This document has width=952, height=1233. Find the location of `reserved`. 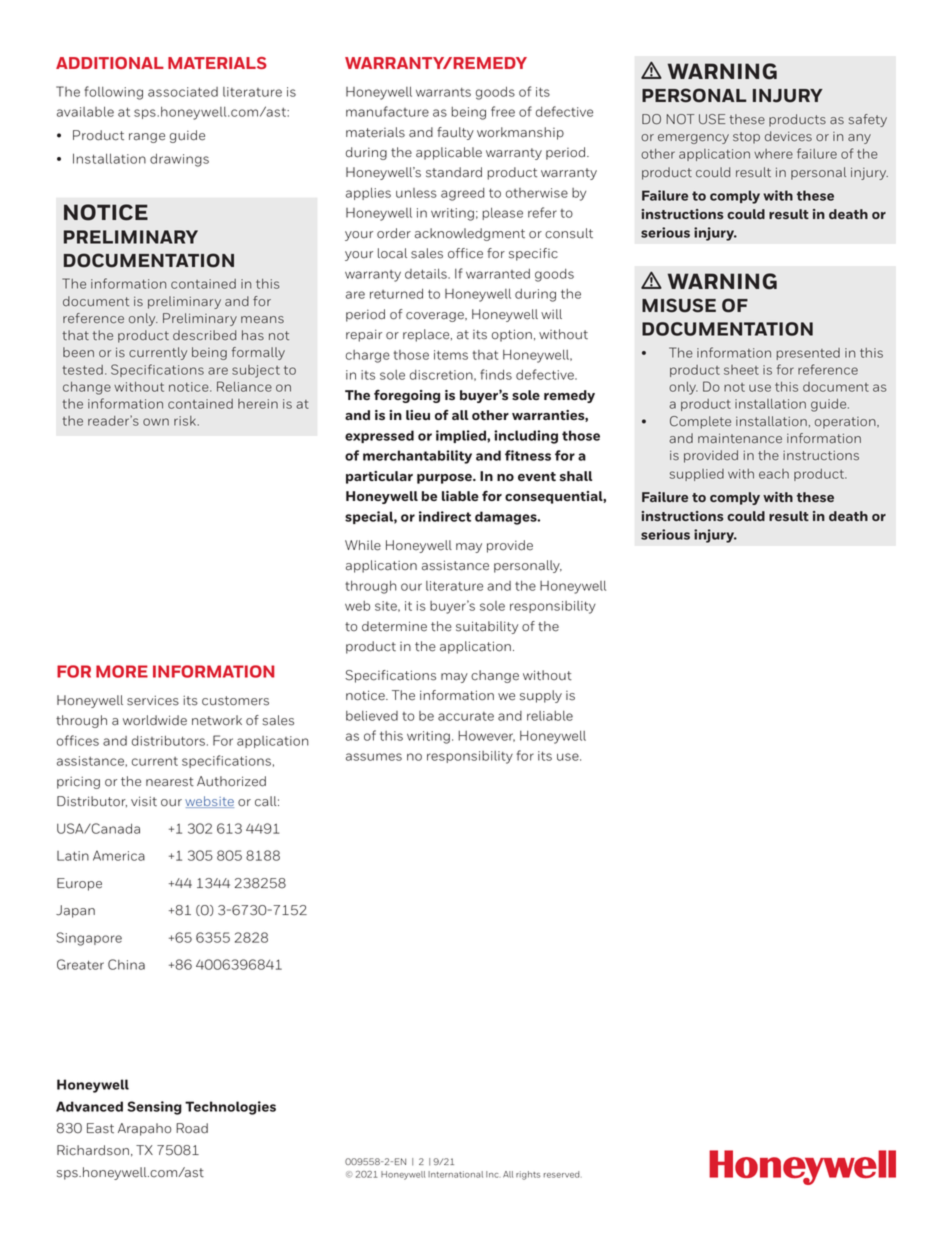

reserved is located at coordinates (563, 1174).
